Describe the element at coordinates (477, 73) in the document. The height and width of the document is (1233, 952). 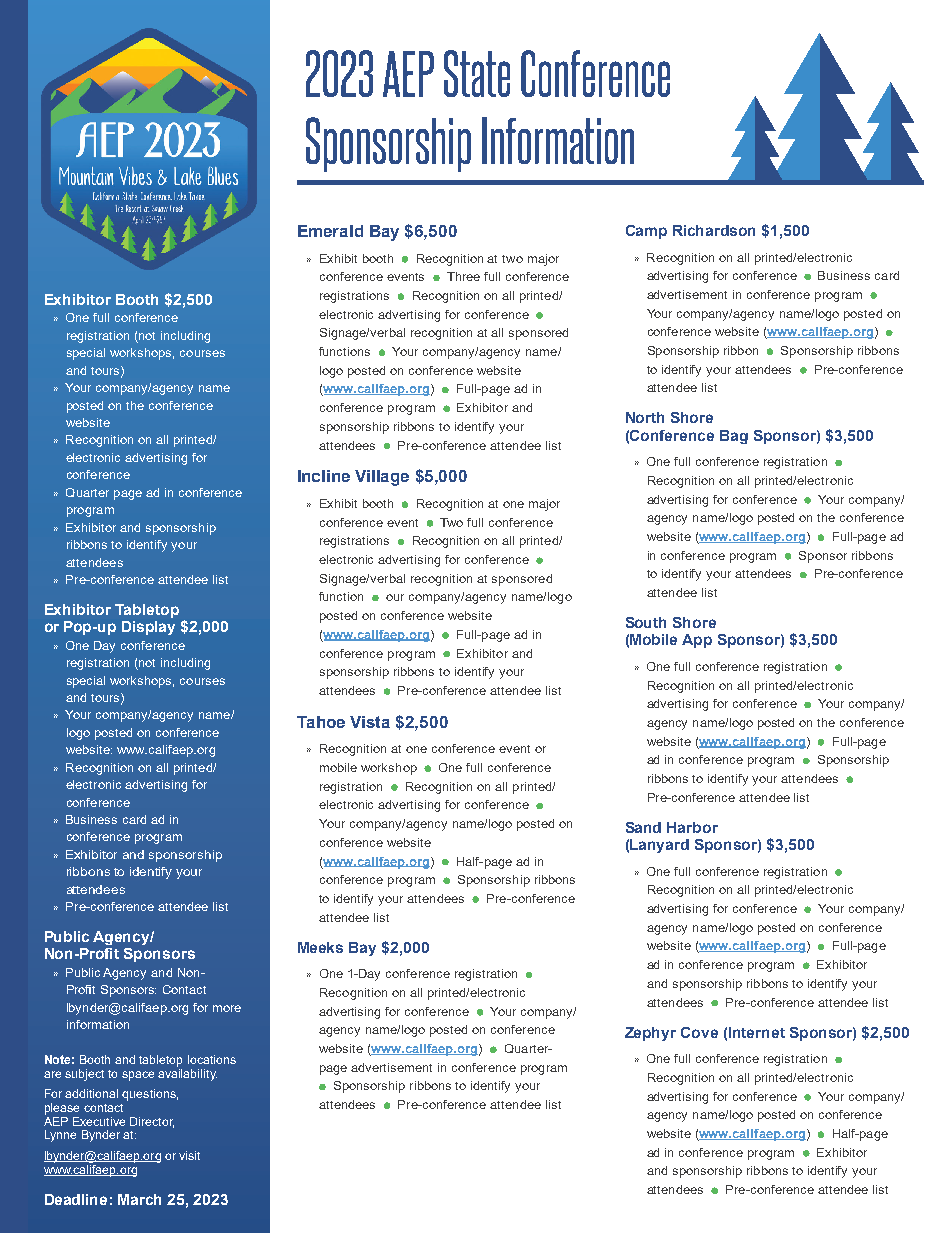
I see `State` at that location.
